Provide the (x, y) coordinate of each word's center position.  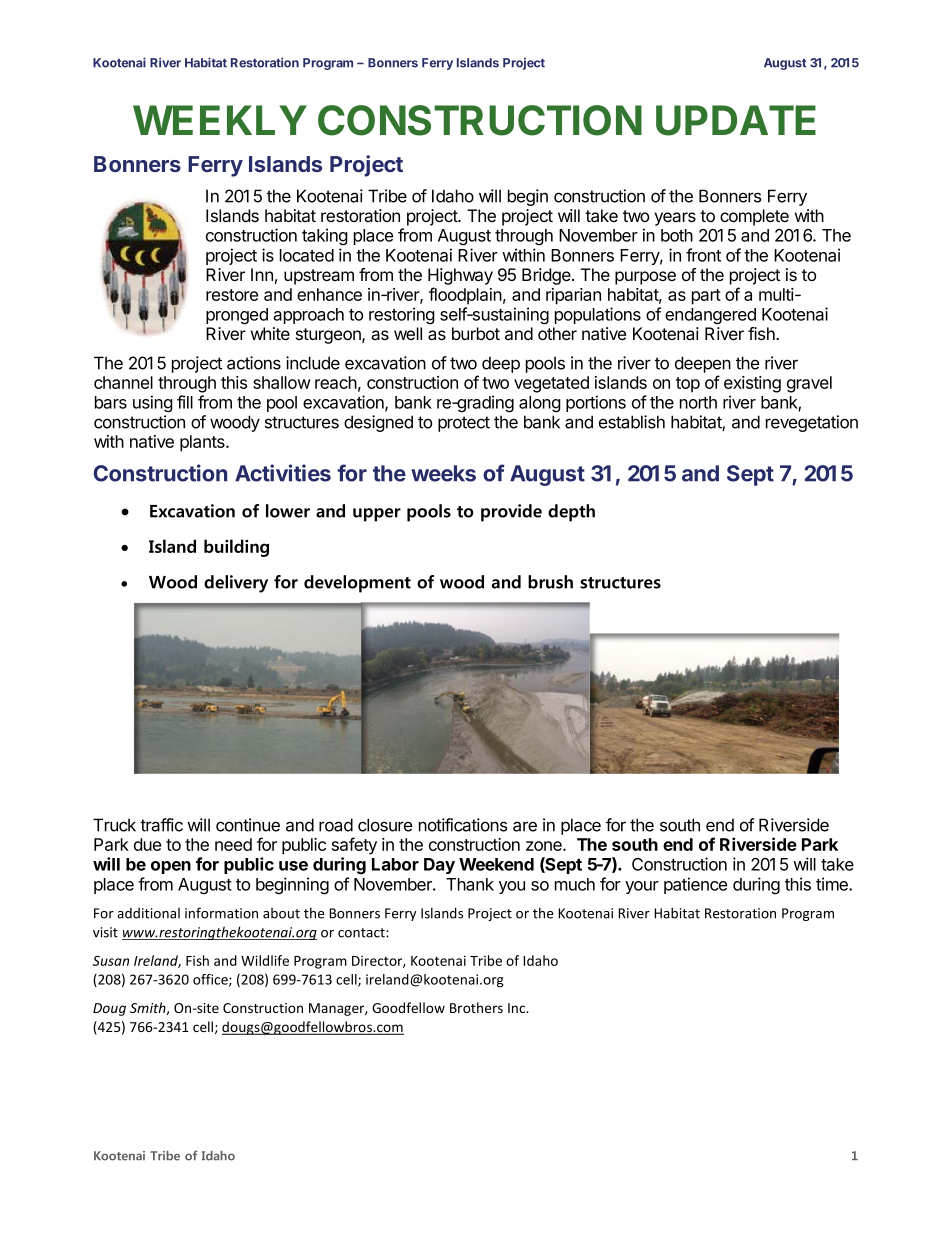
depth (571, 513)
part (706, 297)
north (698, 402)
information (221, 913)
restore (232, 295)
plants (203, 443)
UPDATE (736, 120)
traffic (161, 825)
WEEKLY (220, 120)
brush (550, 582)
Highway (460, 276)
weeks (443, 473)
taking (325, 236)
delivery (236, 584)
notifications (463, 825)
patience (695, 885)
